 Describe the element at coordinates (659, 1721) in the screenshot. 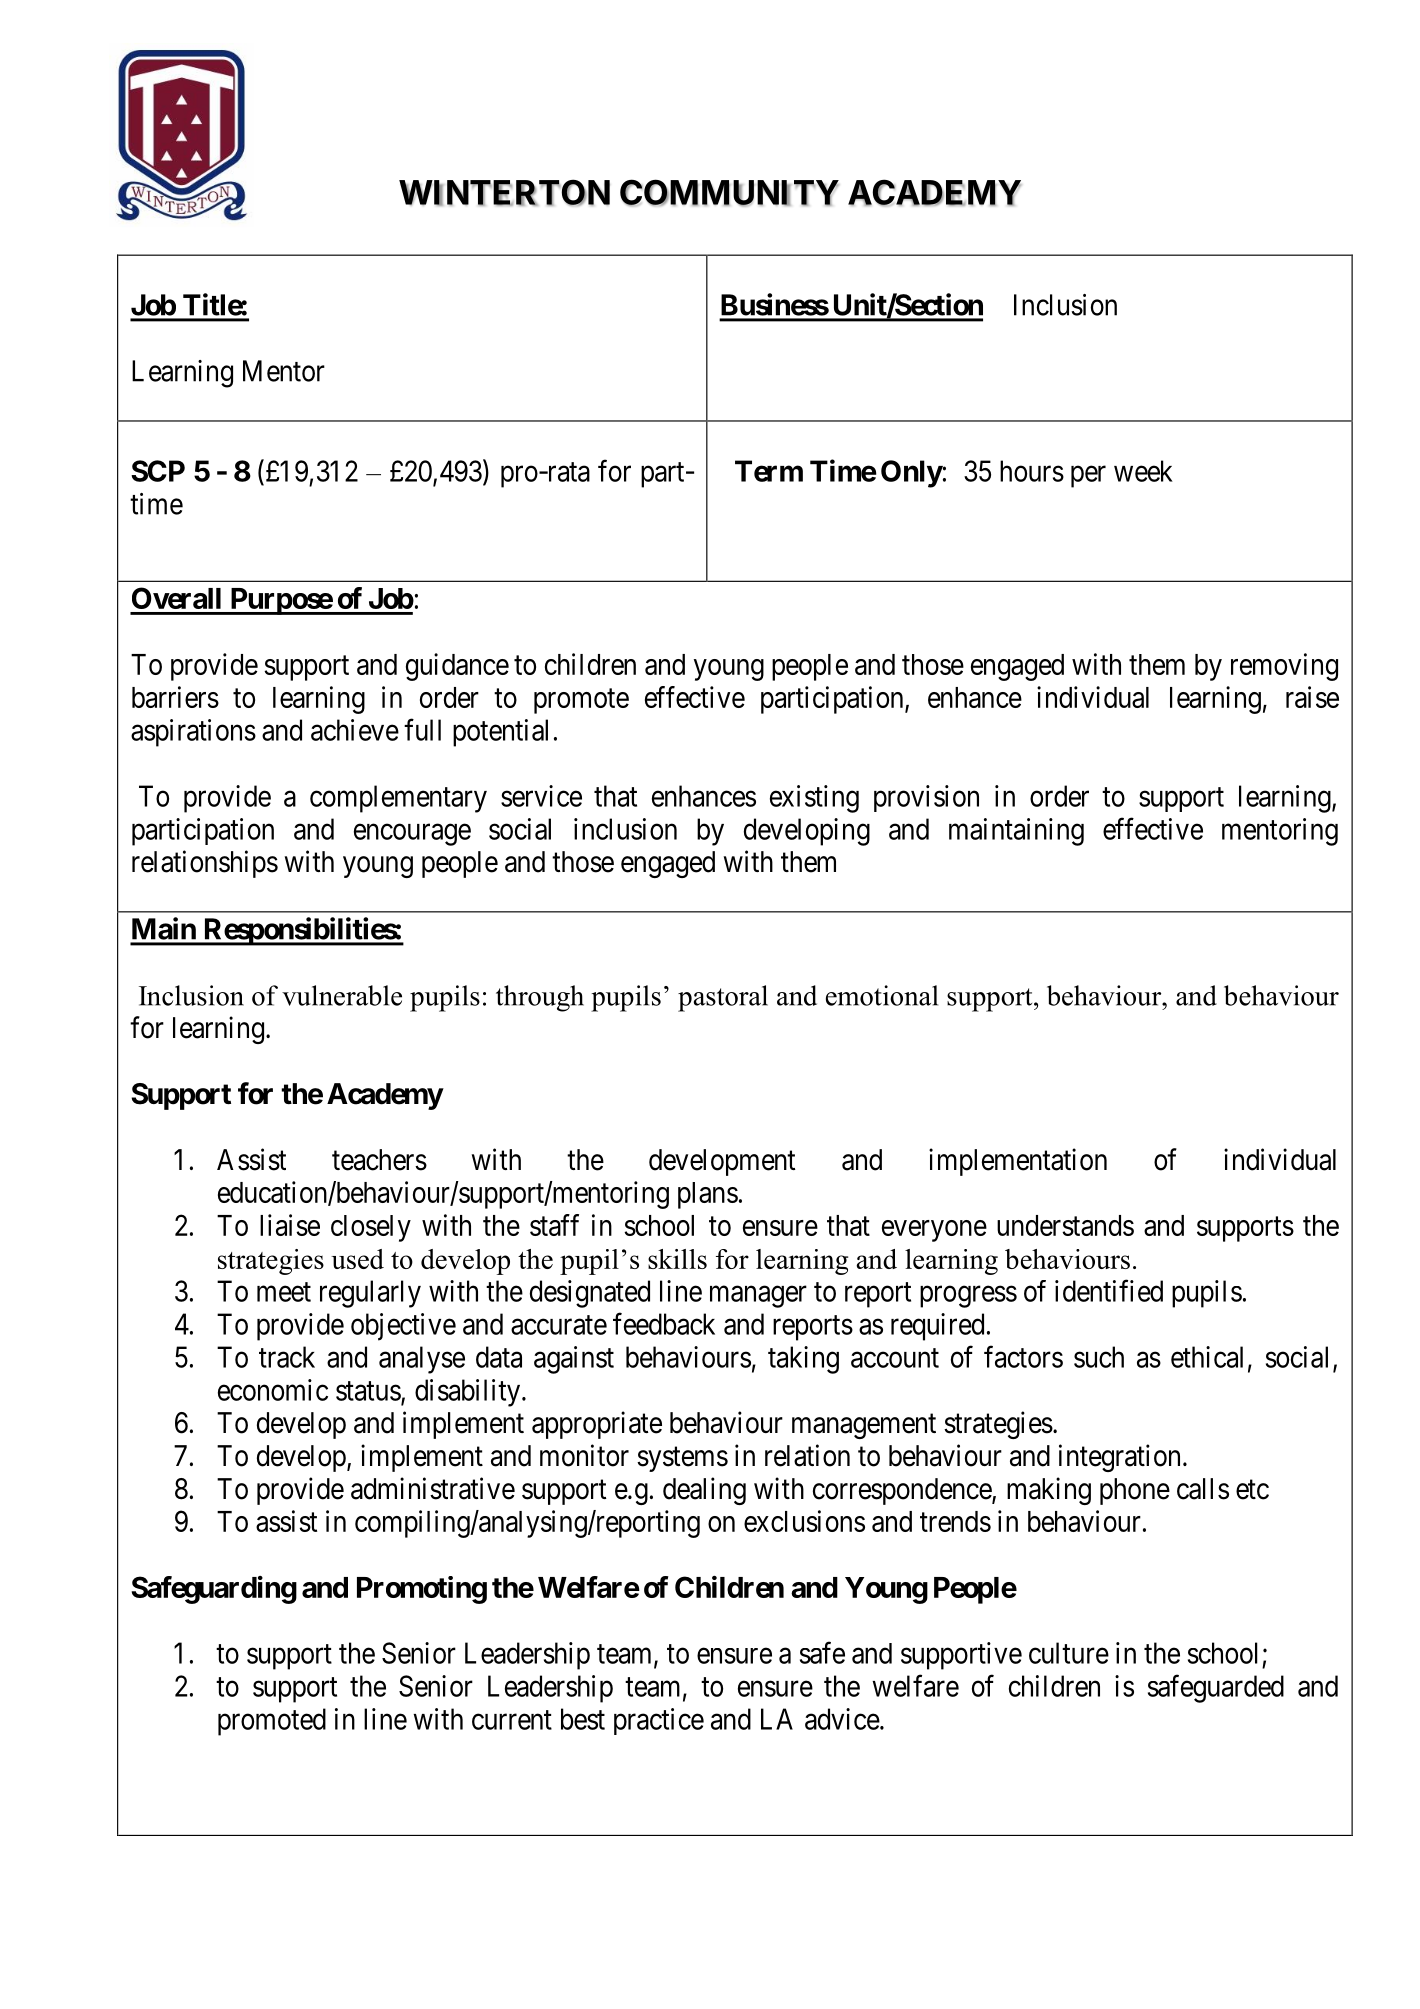

I see `practice` at that location.
